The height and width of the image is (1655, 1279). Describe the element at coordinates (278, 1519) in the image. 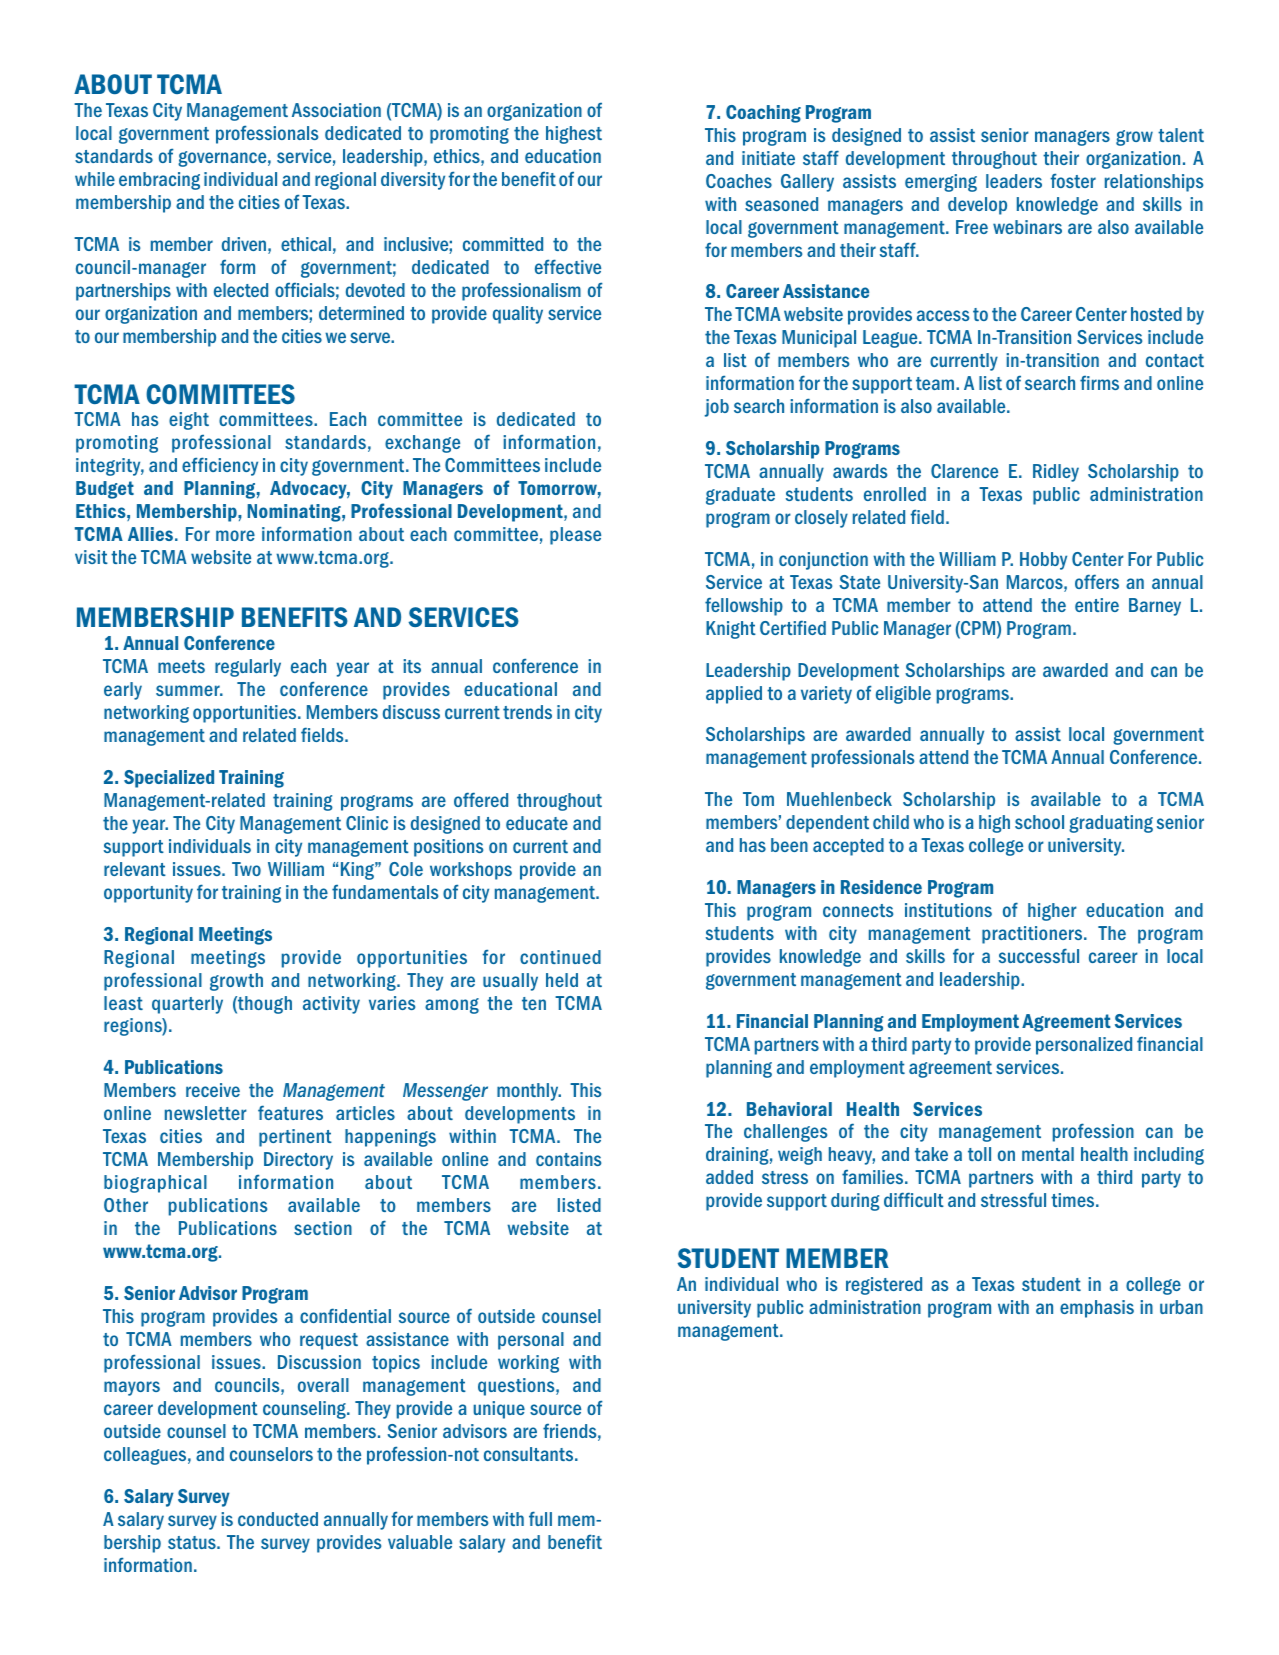

I see `conducted` at that location.
